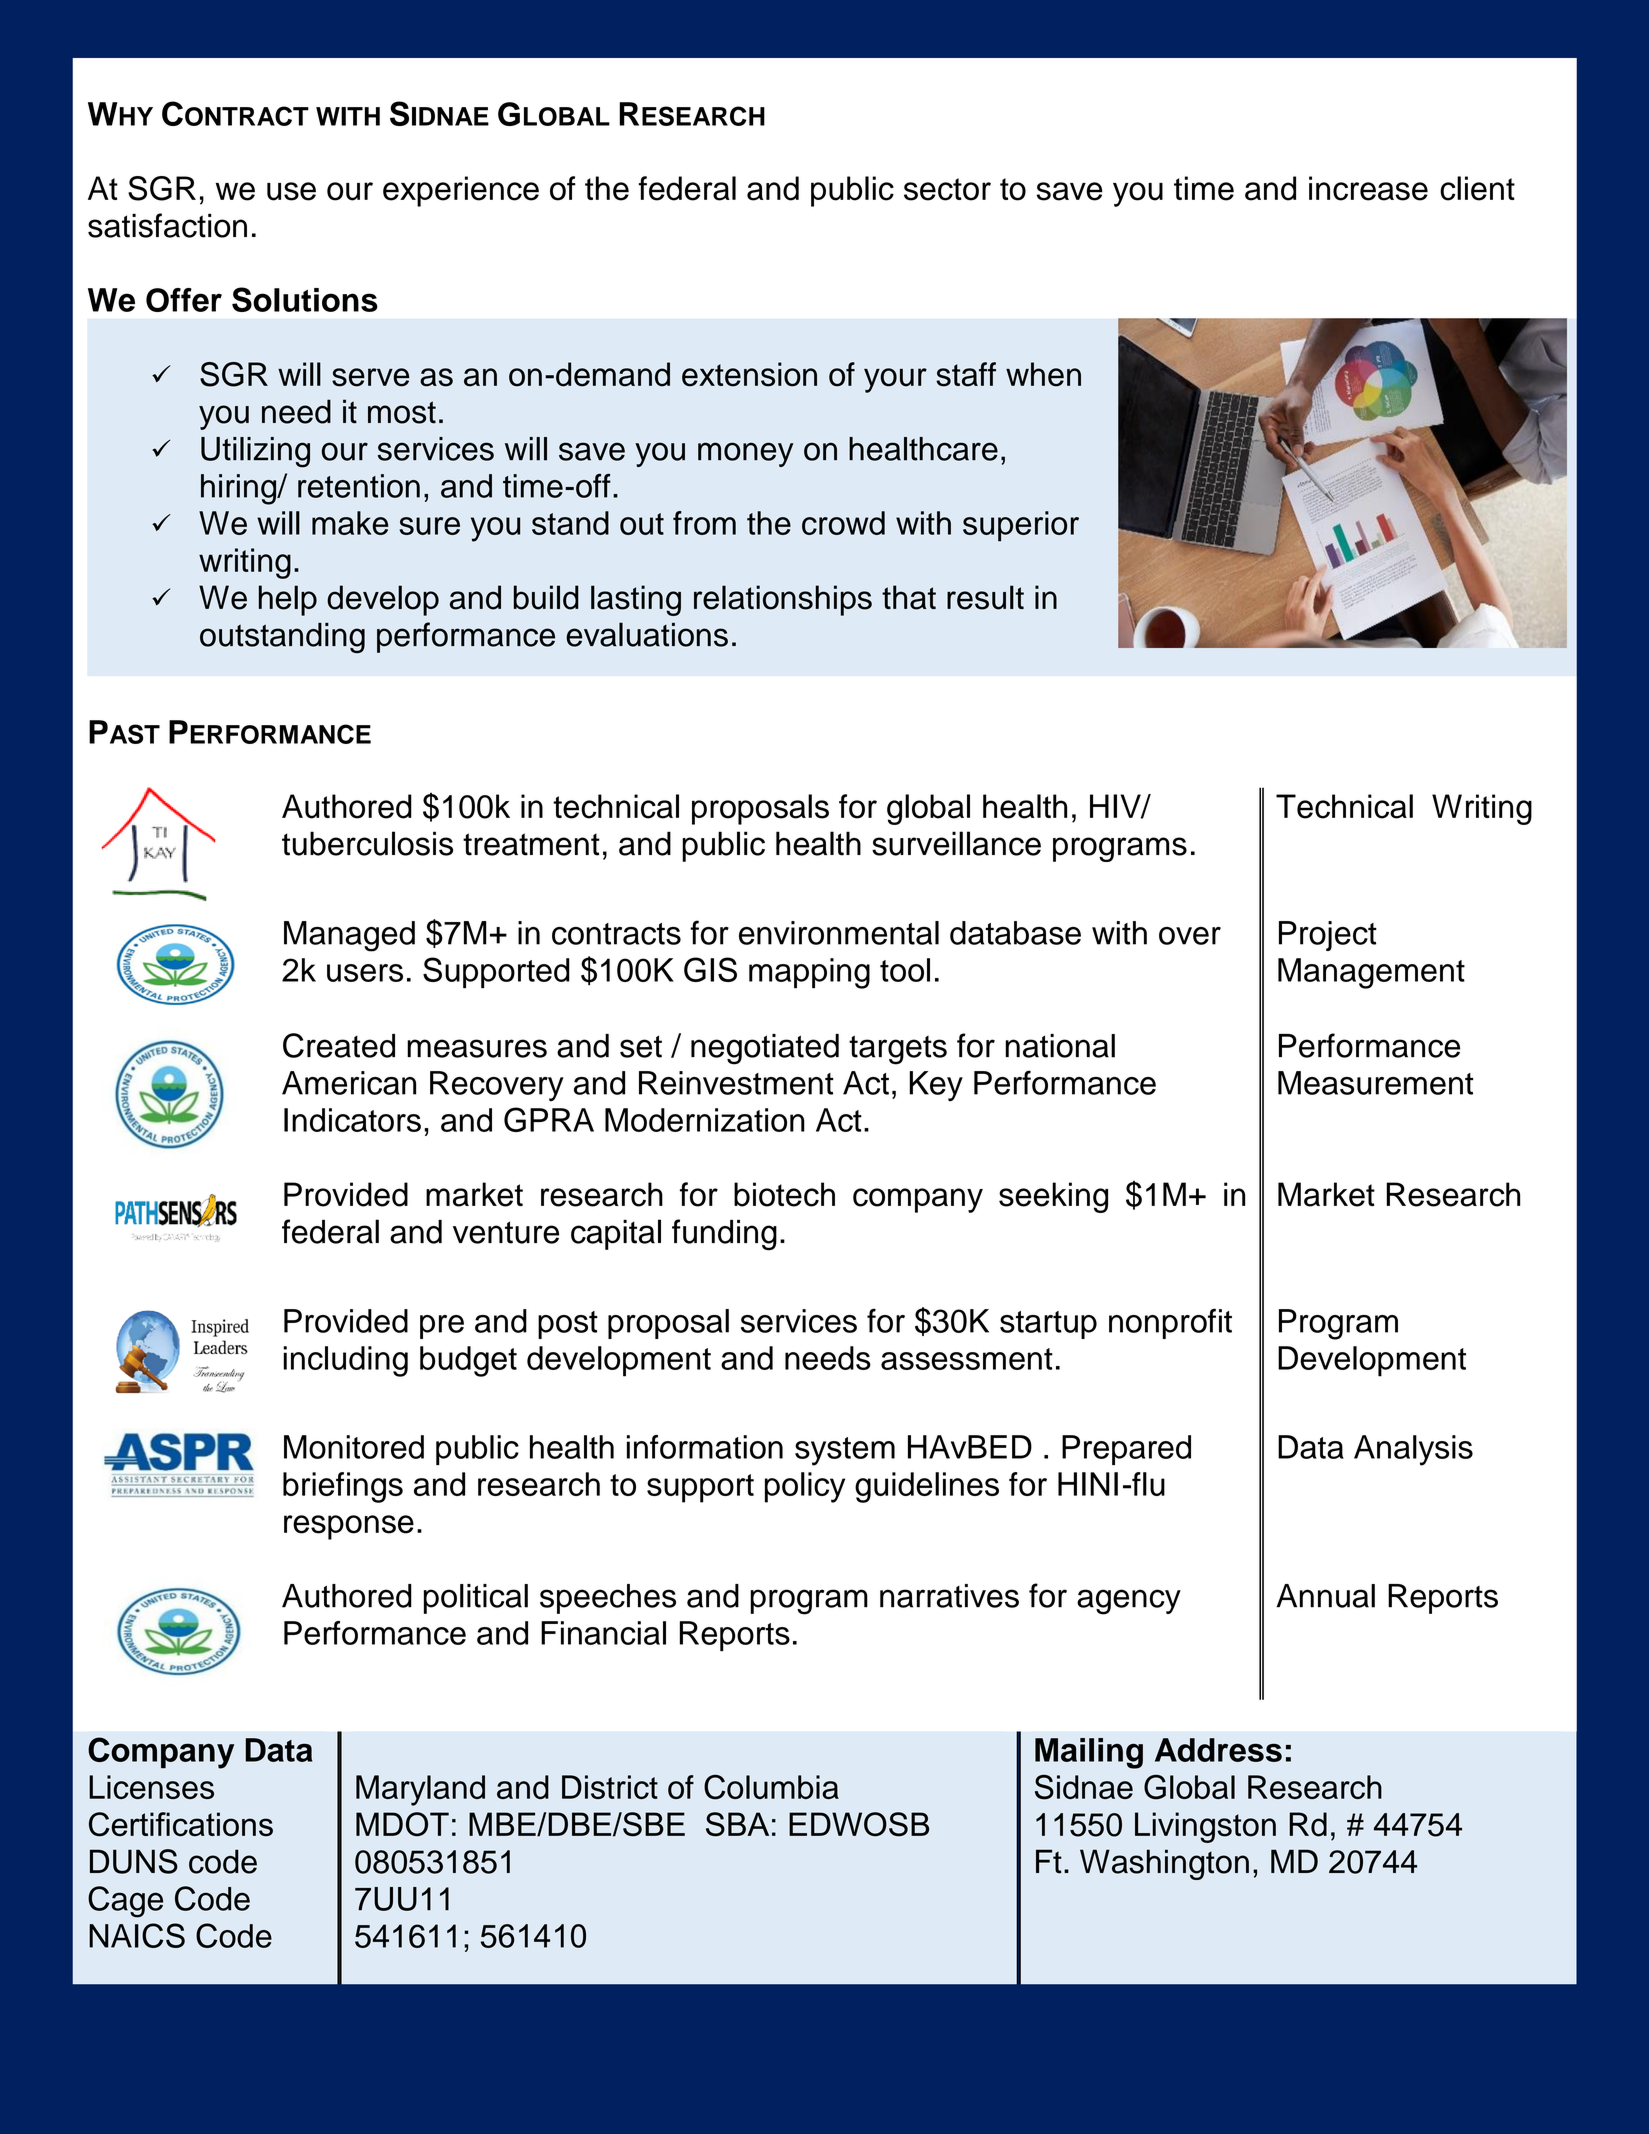 This screenshot has width=1649, height=2134. I want to click on sector, so click(947, 189).
